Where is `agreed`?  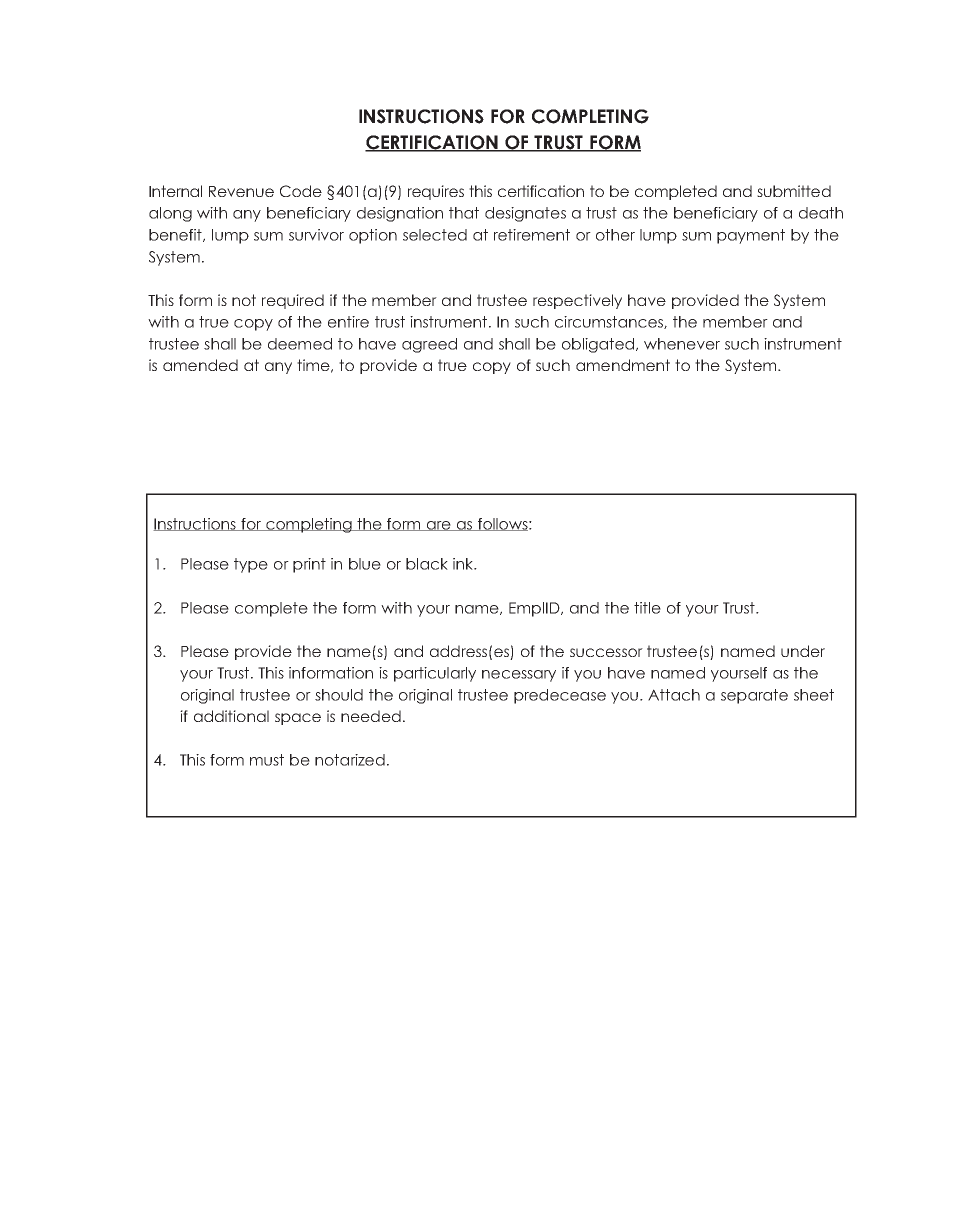 agreed is located at coordinates (429, 345).
